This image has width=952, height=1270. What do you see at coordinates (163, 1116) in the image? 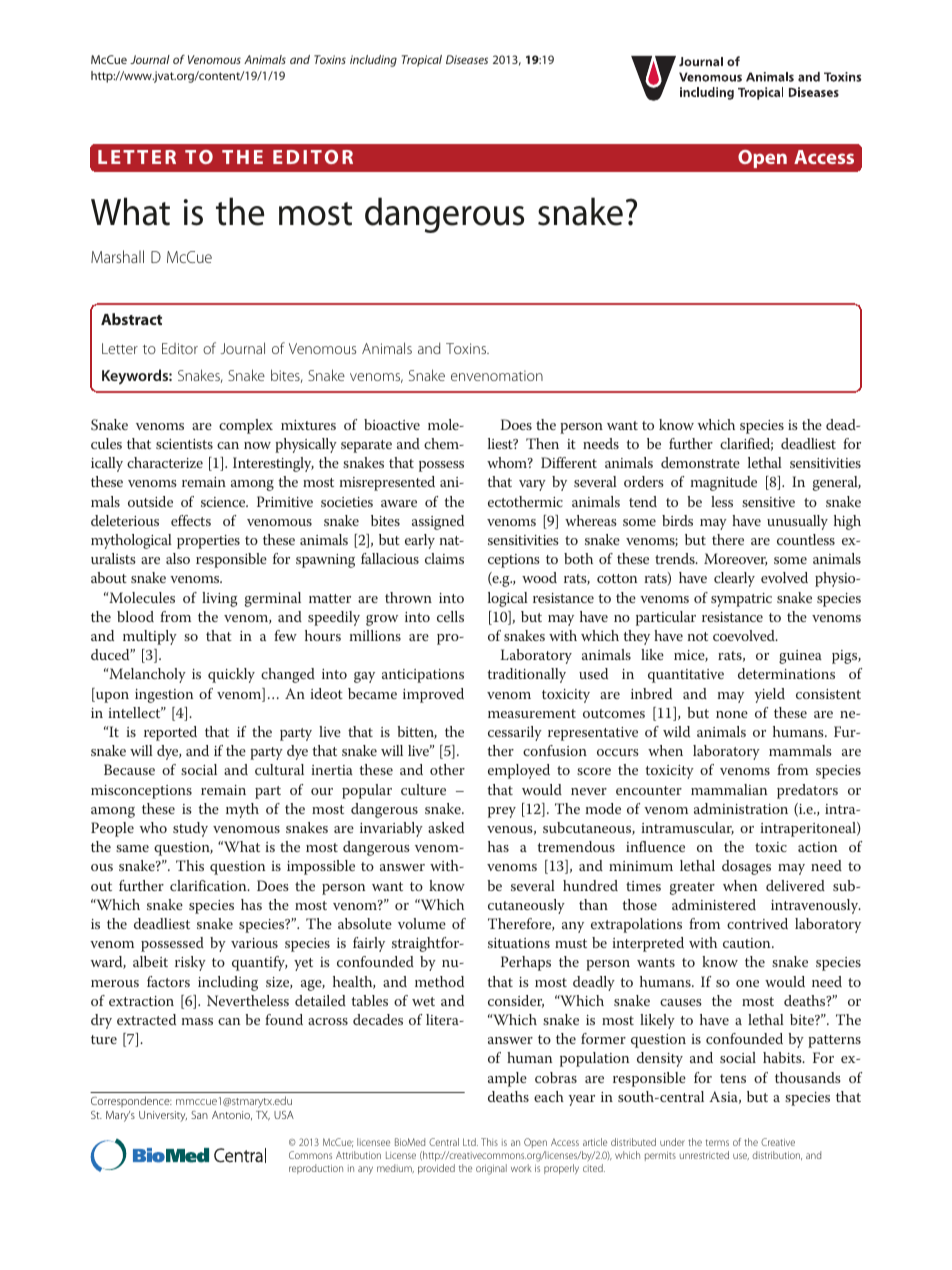
I see `University` at bounding box center [163, 1116].
